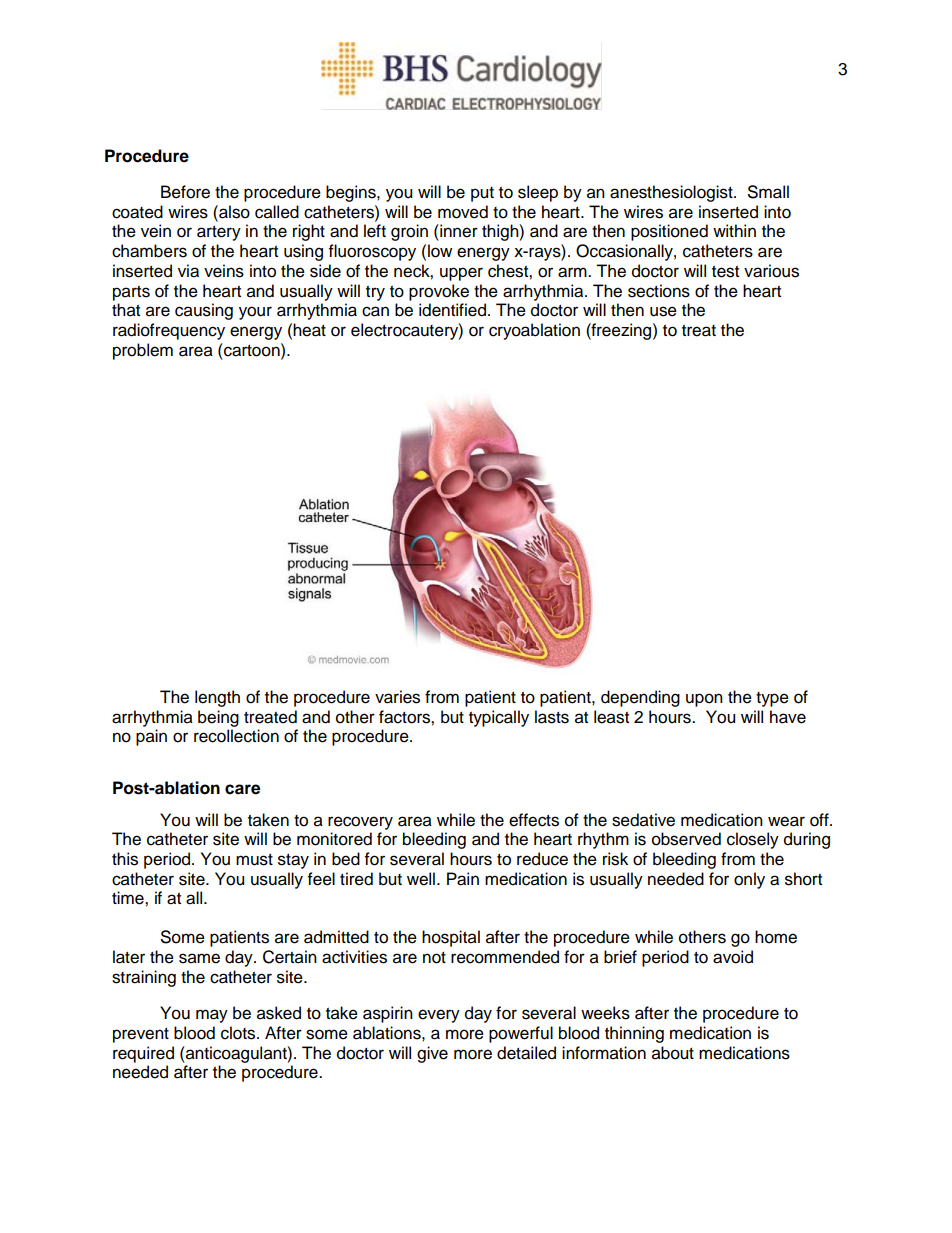 The width and height of the screenshot is (952, 1233). What do you see at coordinates (452, 310) in the screenshot?
I see `identified` at bounding box center [452, 310].
